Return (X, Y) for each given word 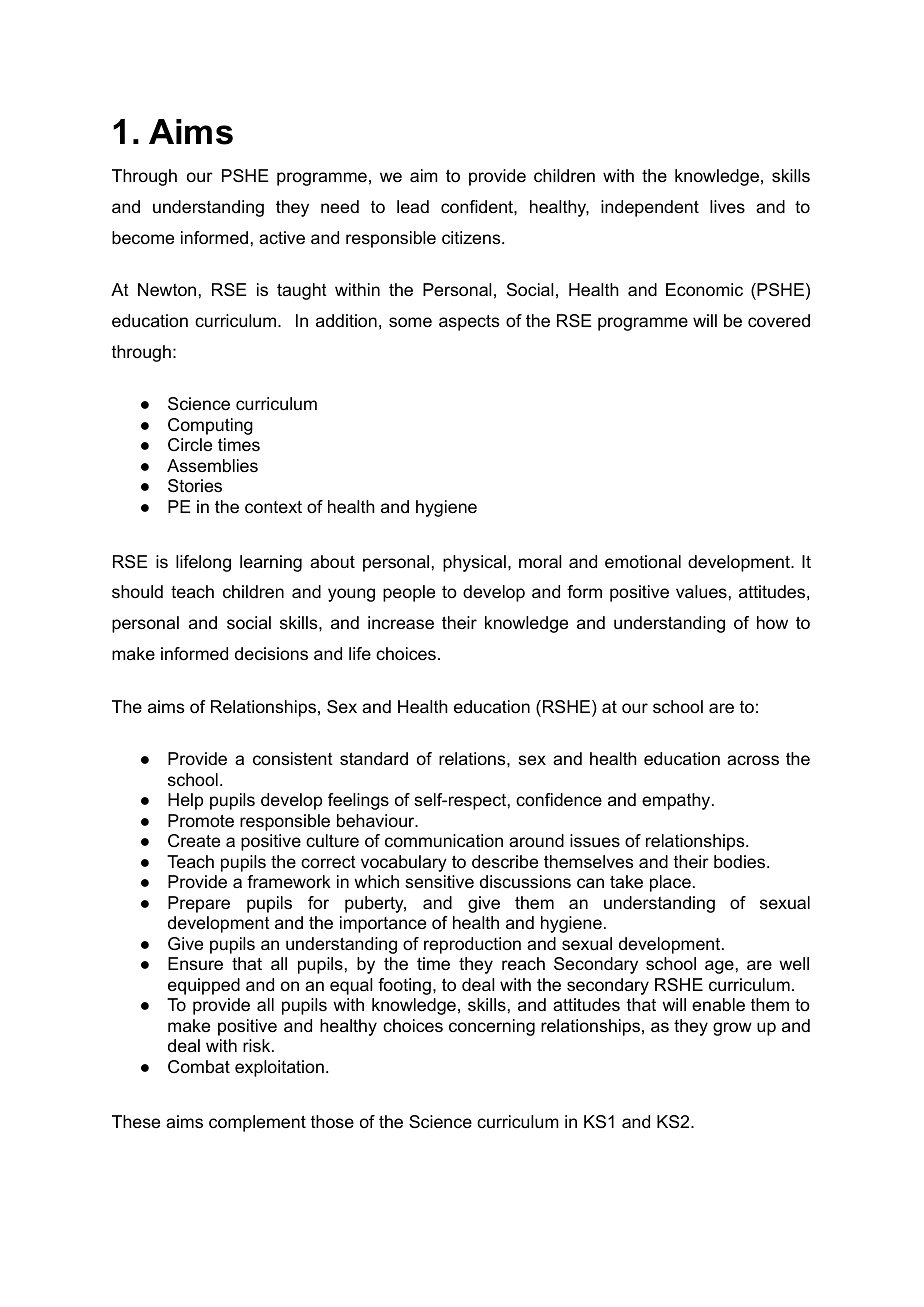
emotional (643, 562)
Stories (195, 486)
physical (474, 563)
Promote (201, 820)
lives (727, 206)
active (282, 237)
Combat (199, 1067)
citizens (472, 238)
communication (444, 841)
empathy (677, 801)
